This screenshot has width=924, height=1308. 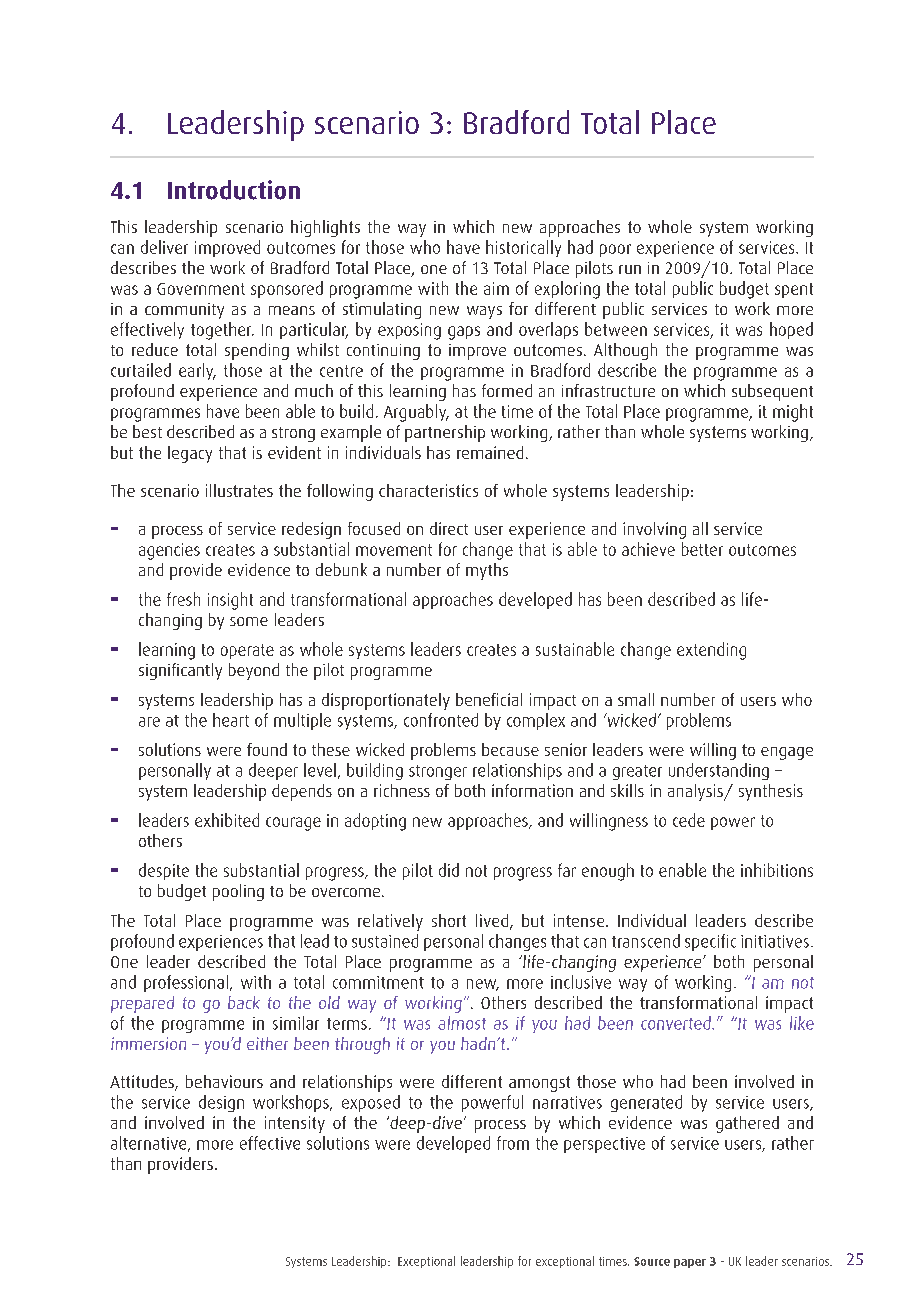 I want to click on intensity, so click(x=295, y=1124).
